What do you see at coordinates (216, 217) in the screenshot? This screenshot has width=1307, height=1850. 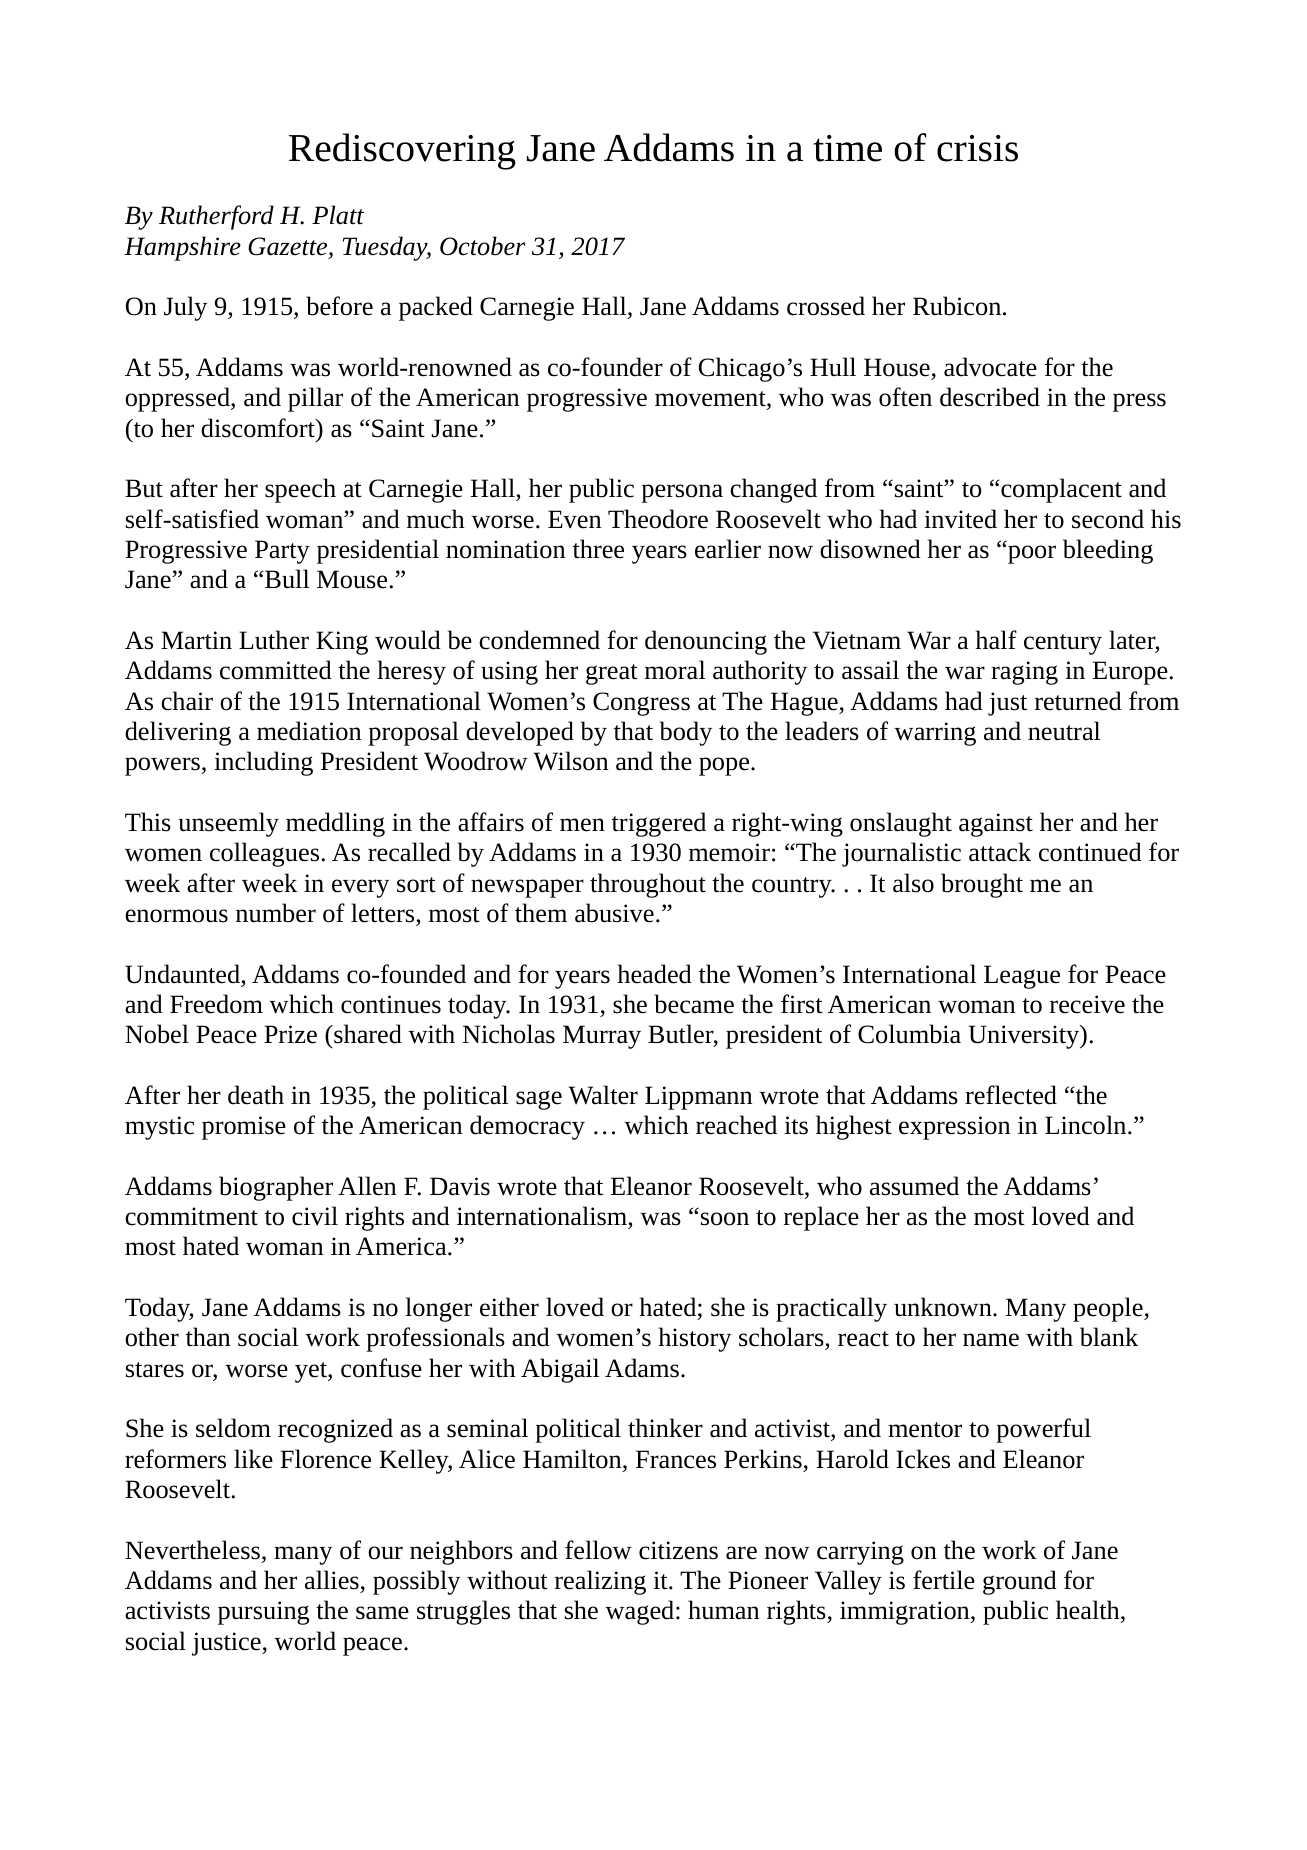 I see `Rutherford` at bounding box center [216, 217].
